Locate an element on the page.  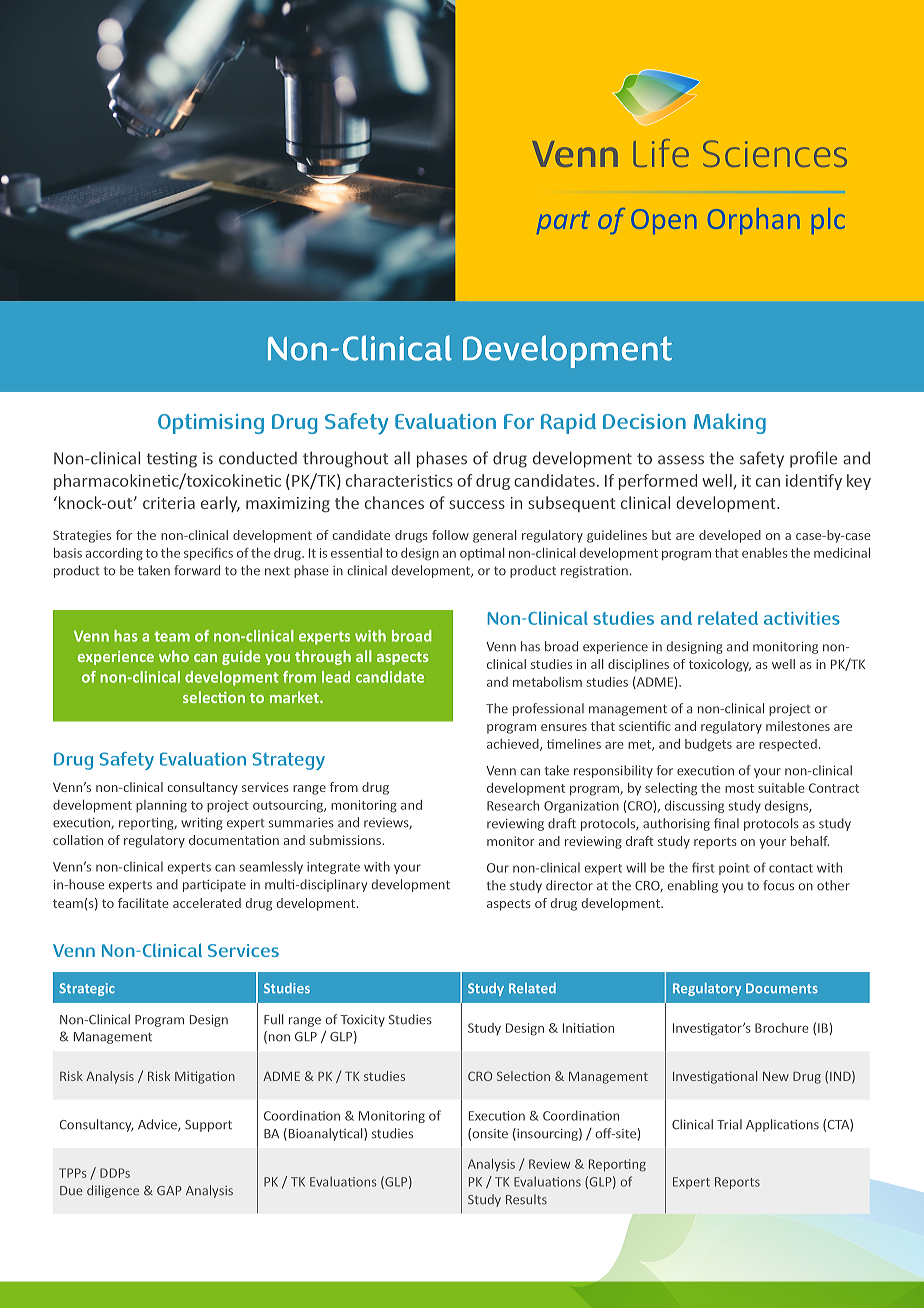
focus is located at coordinates (778, 885).
